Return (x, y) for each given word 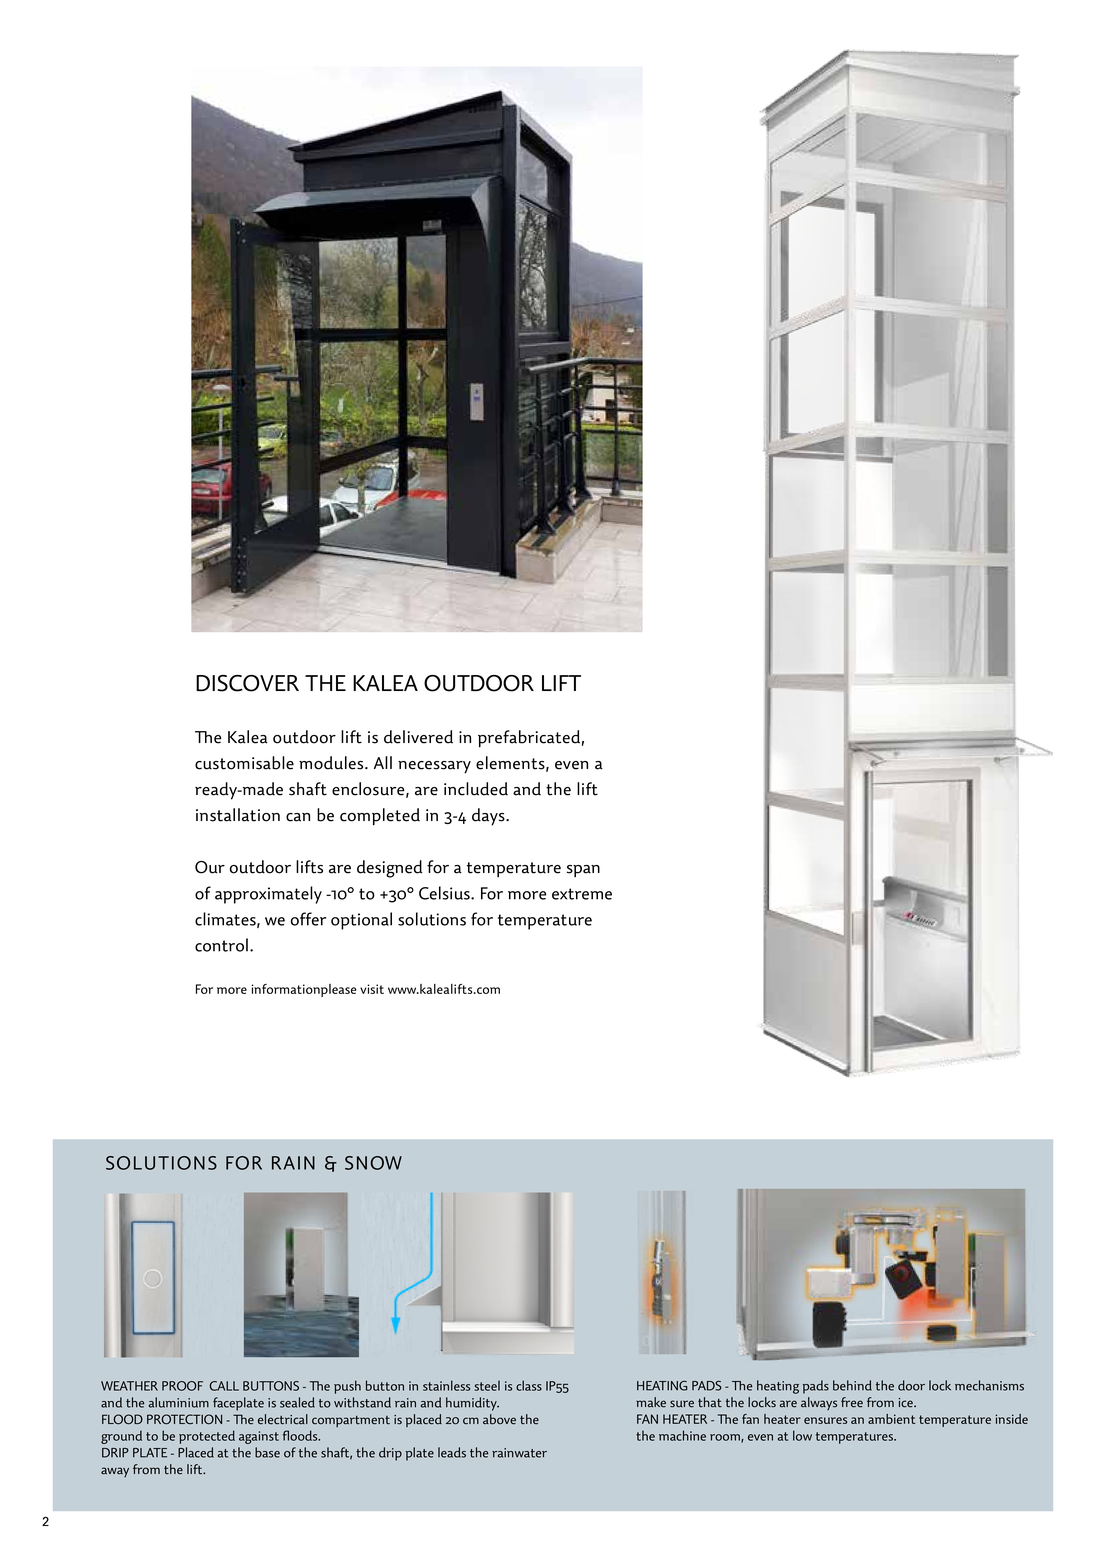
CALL (224, 1386)
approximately (268, 895)
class (529, 1385)
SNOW (373, 1163)
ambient (891, 1419)
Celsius (445, 893)
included (476, 789)
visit (372, 989)
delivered (418, 737)
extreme (582, 894)
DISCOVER (247, 683)
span (583, 871)
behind (852, 1385)
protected (207, 1437)
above (499, 1419)
